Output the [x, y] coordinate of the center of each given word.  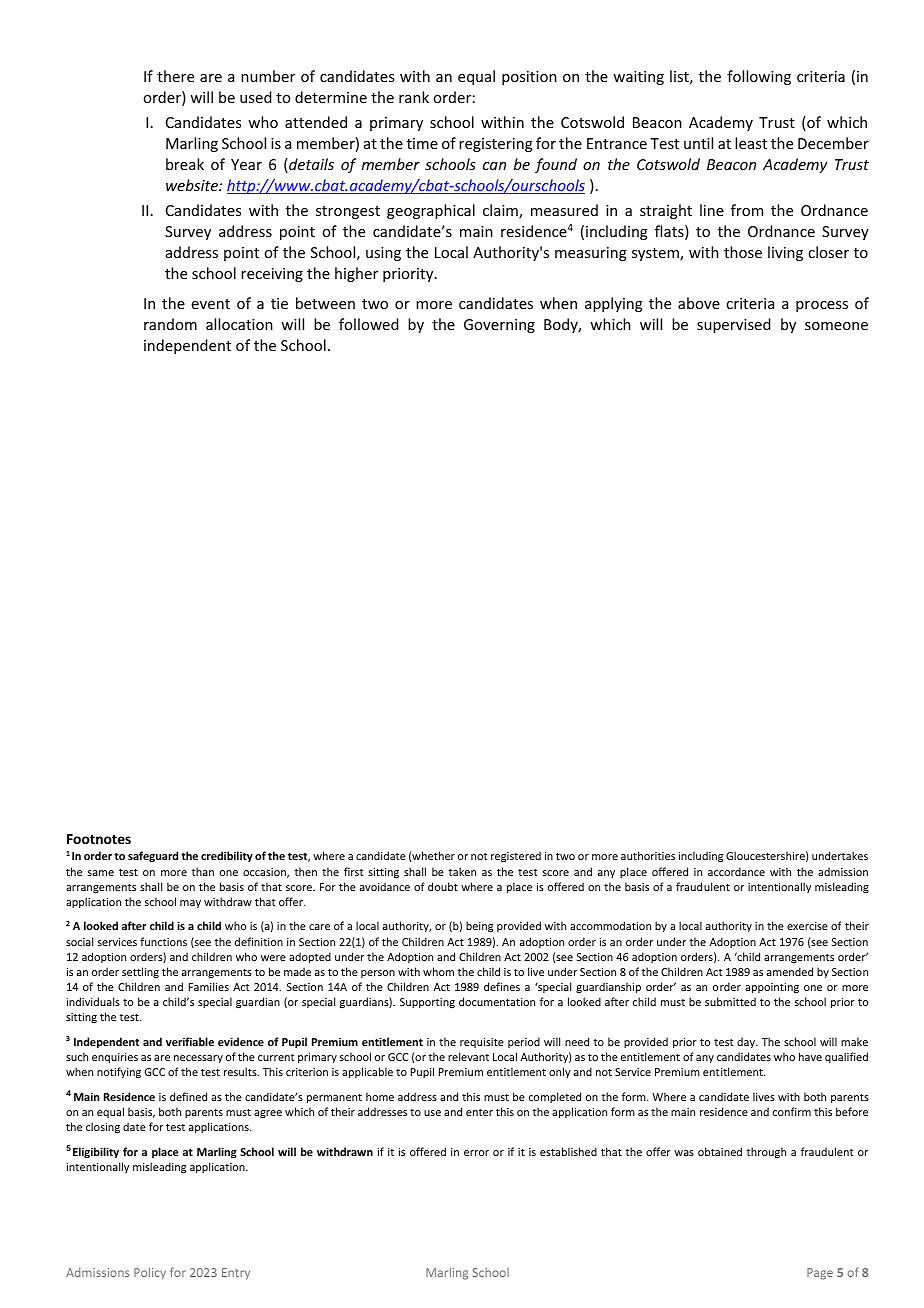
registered [516, 857]
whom [438, 971]
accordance [736, 871]
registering [496, 145]
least [751, 143]
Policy [150, 1273]
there [175, 76]
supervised [733, 325]
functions [163, 941]
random [170, 324]
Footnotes [99, 839]
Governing [499, 326]
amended [790, 971]
